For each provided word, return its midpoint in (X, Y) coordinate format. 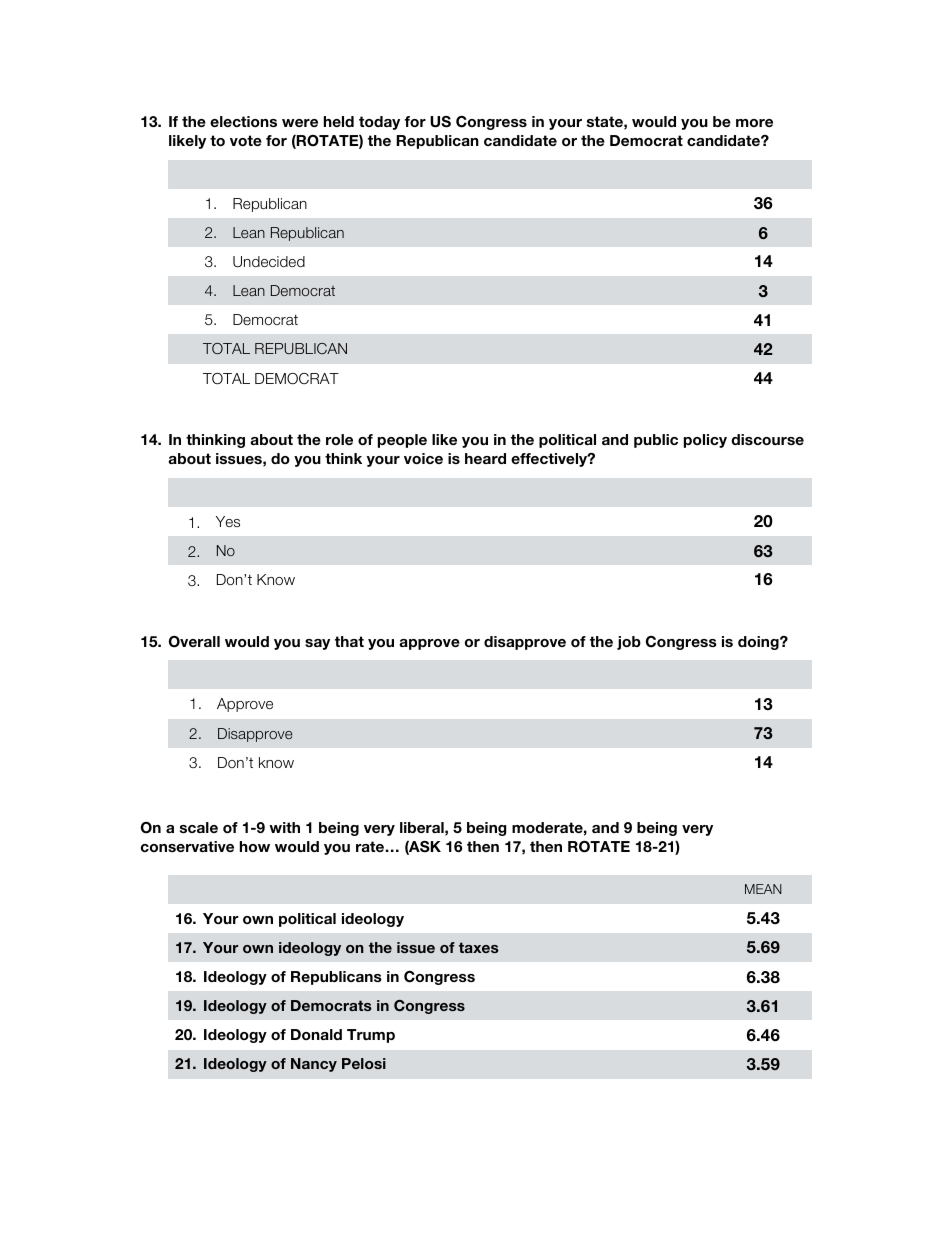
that (349, 641)
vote (246, 140)
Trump (371, 1036)
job (629, 643)
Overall (194, 642)
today (379, 123)
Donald (316, 1034)
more (754, 123)
